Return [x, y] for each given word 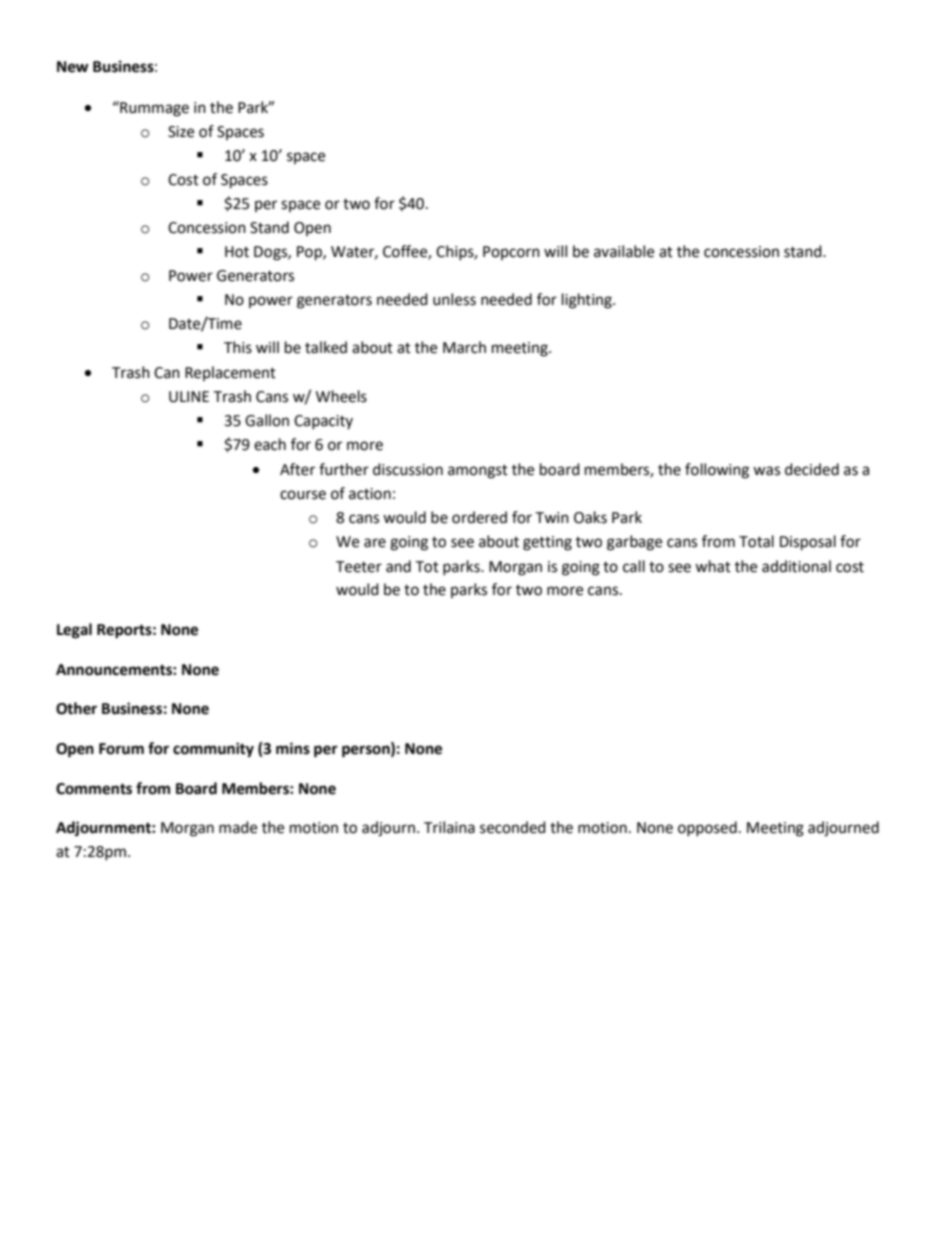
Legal [74, 631]
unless [454, 299]
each [270, 444]
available [624, 251]
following [717, 471]
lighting [588, 301]
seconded [513, 827]
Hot [237, 252]
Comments [94, 789]
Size [181, 132]
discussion [408, 469]
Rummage [153, 109]
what [713, 566]
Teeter [359, 567]
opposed [707, 828]
